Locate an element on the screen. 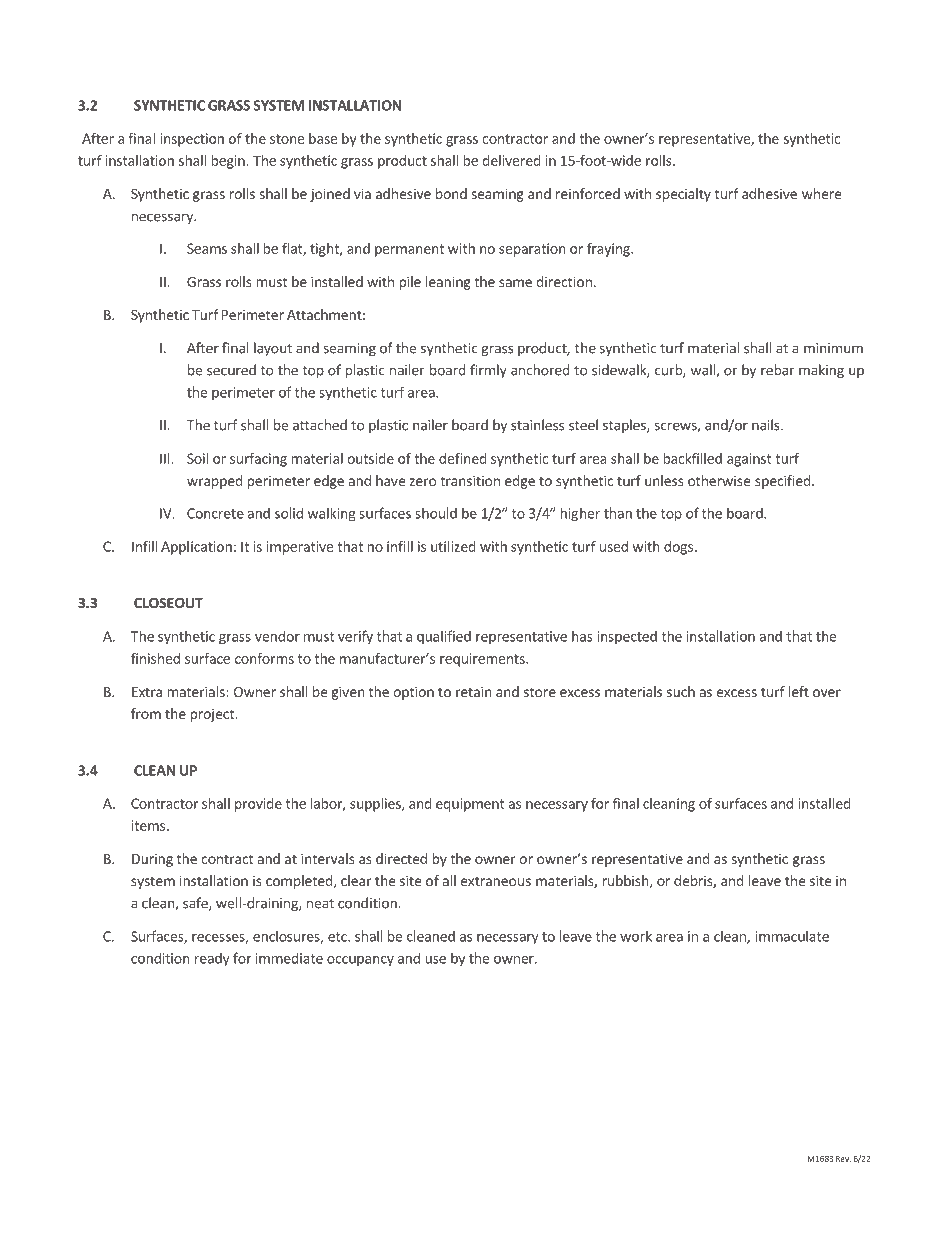 This screenshot has height=1233, width=952. left is located at coordinates (799, 691).
